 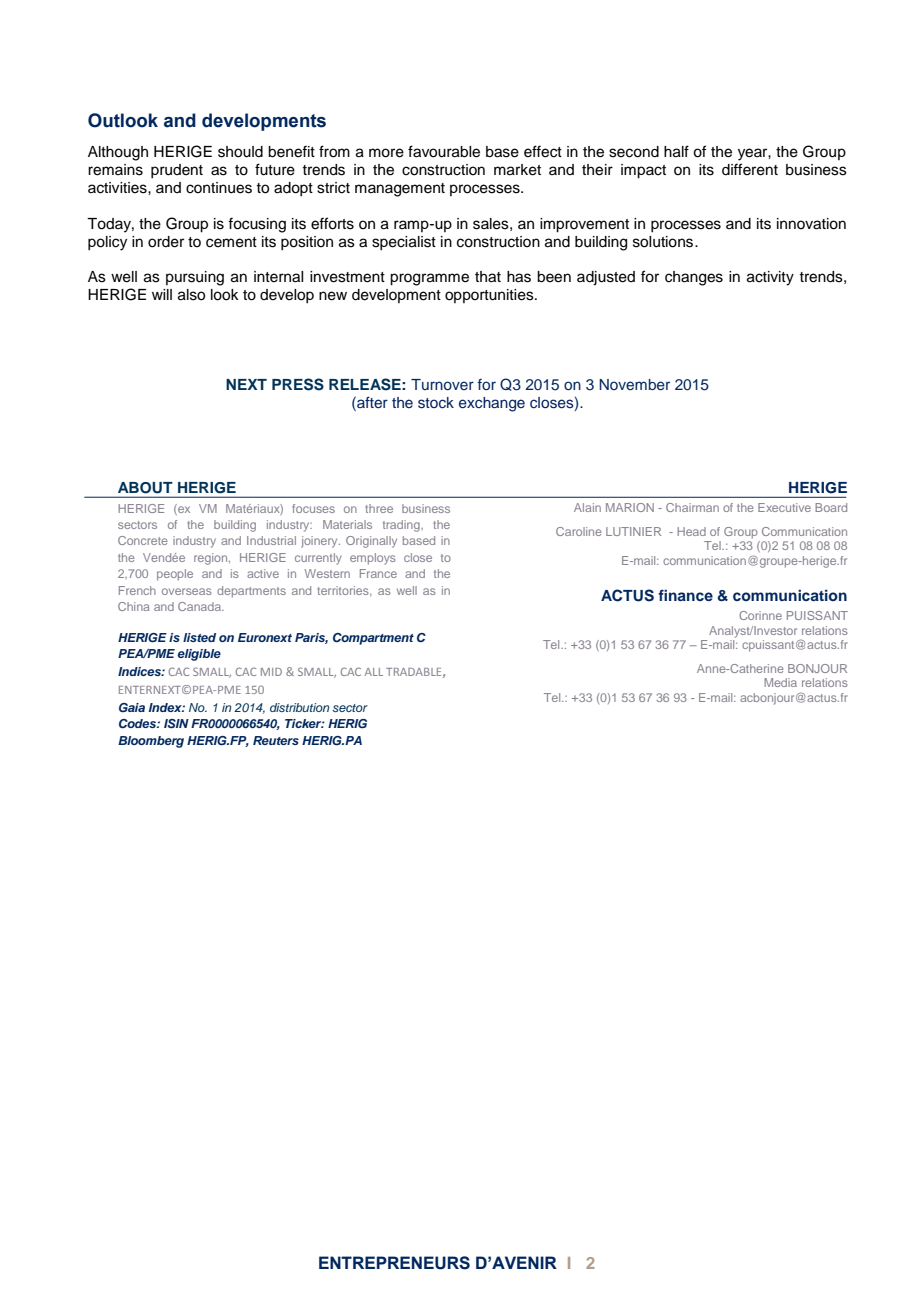 I want to click on ENTREPRENEURS, so click(x=394, y=1263).
